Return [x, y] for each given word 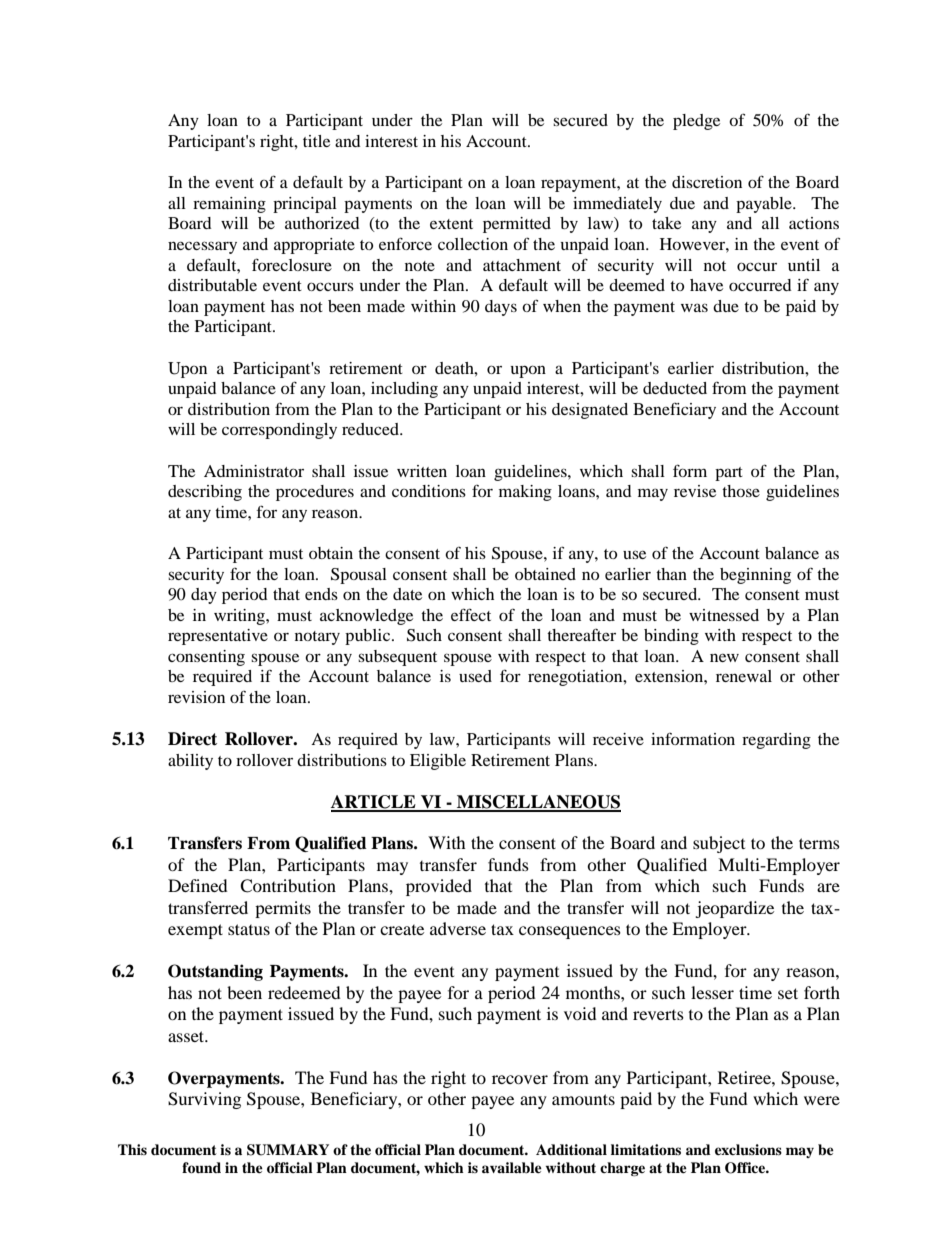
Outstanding [215, 972]
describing [205, 493]
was [694, 307]
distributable [212, 285]
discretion [707, 182]
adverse [458, 928]
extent [451, 224]
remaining [229, 205]
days [501, 308]
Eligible [438, 762]
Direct [192, 739]
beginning [755, 576]
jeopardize [734, 909]
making [525, 493]
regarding [776, 741]
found [201, 1168]
